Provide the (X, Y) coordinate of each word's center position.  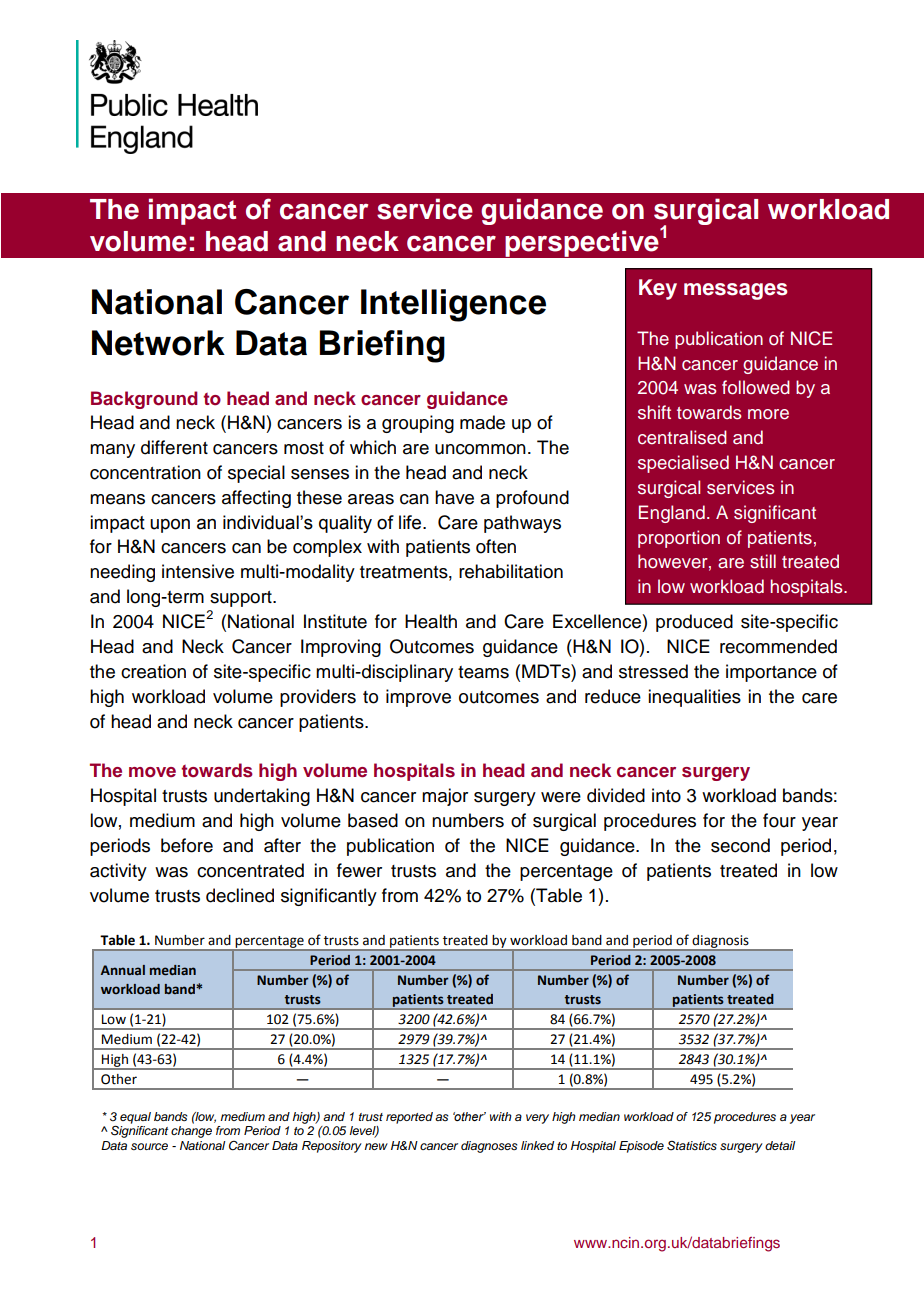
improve (418, 698)
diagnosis (720, 943)
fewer (359, 870)
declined (240, 895)
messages (736, 291)
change (191, 1132)
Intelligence (453, 305)
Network (158, 343)
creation (153, 671)
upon (170, 526)
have (454, 497)
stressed (653, 671)
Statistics (692, 1146)
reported (409, 1118)
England (672, 514)
